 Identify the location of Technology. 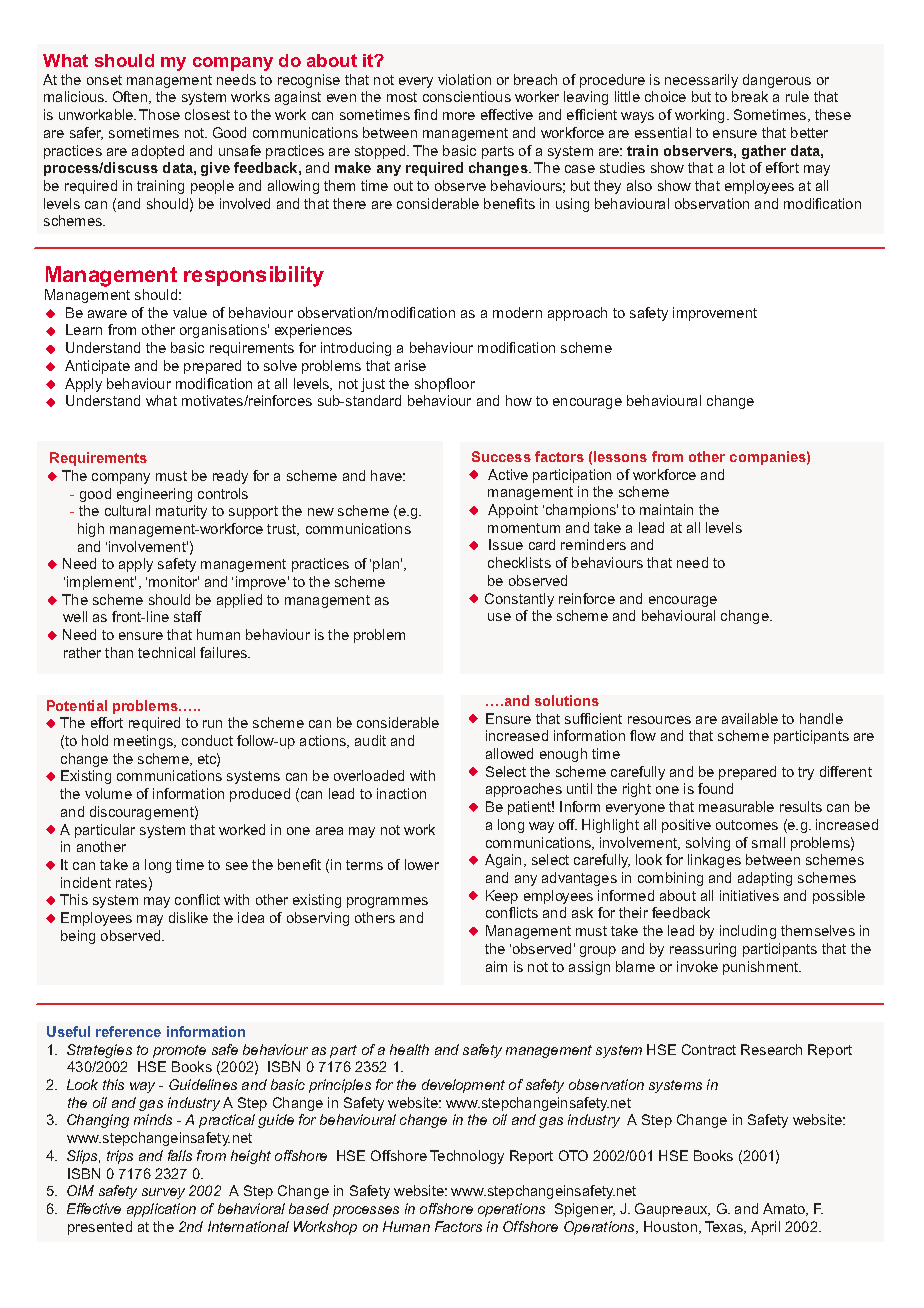
(467, 1157).
